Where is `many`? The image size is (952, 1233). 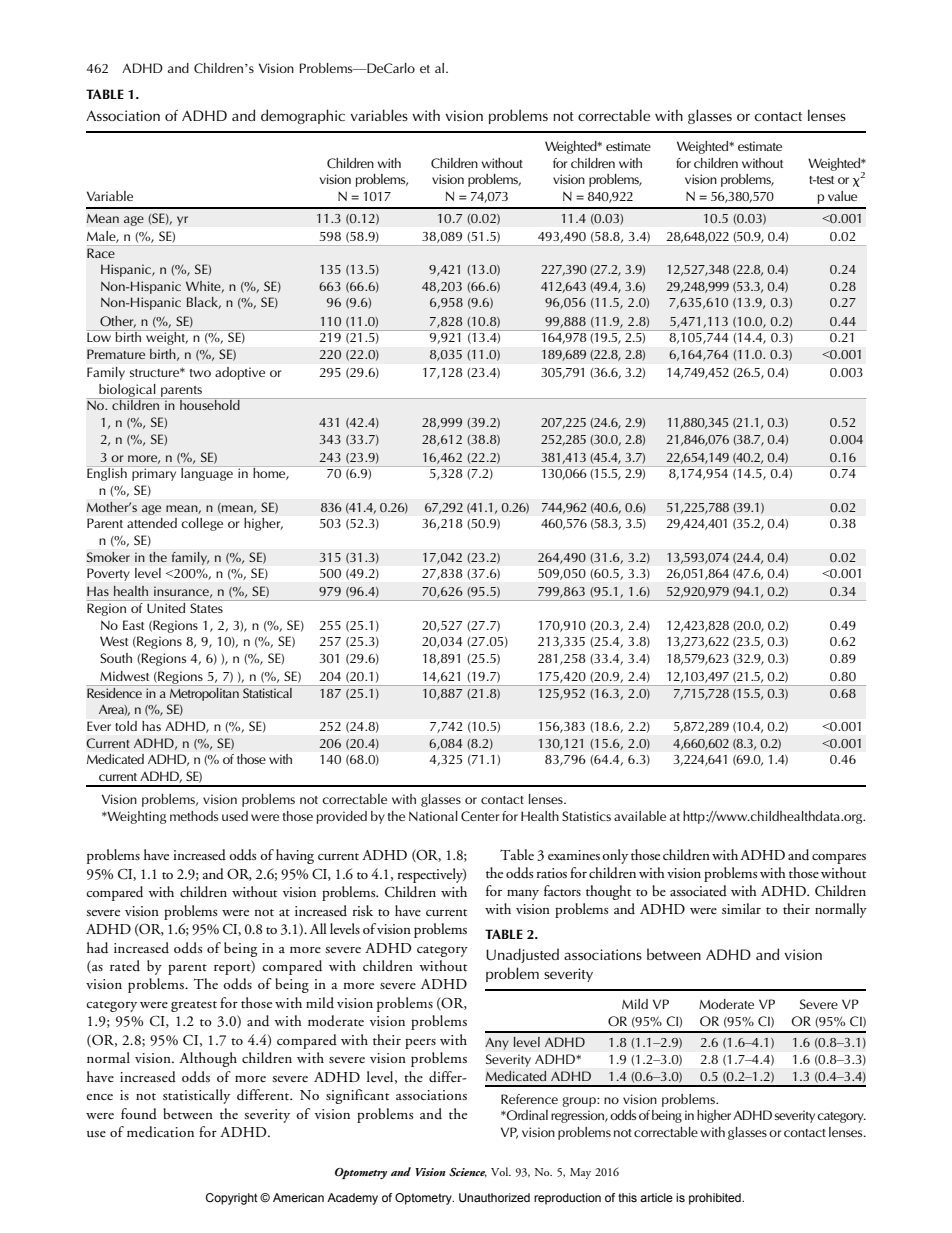 many is located at coordinates (523, 895).
